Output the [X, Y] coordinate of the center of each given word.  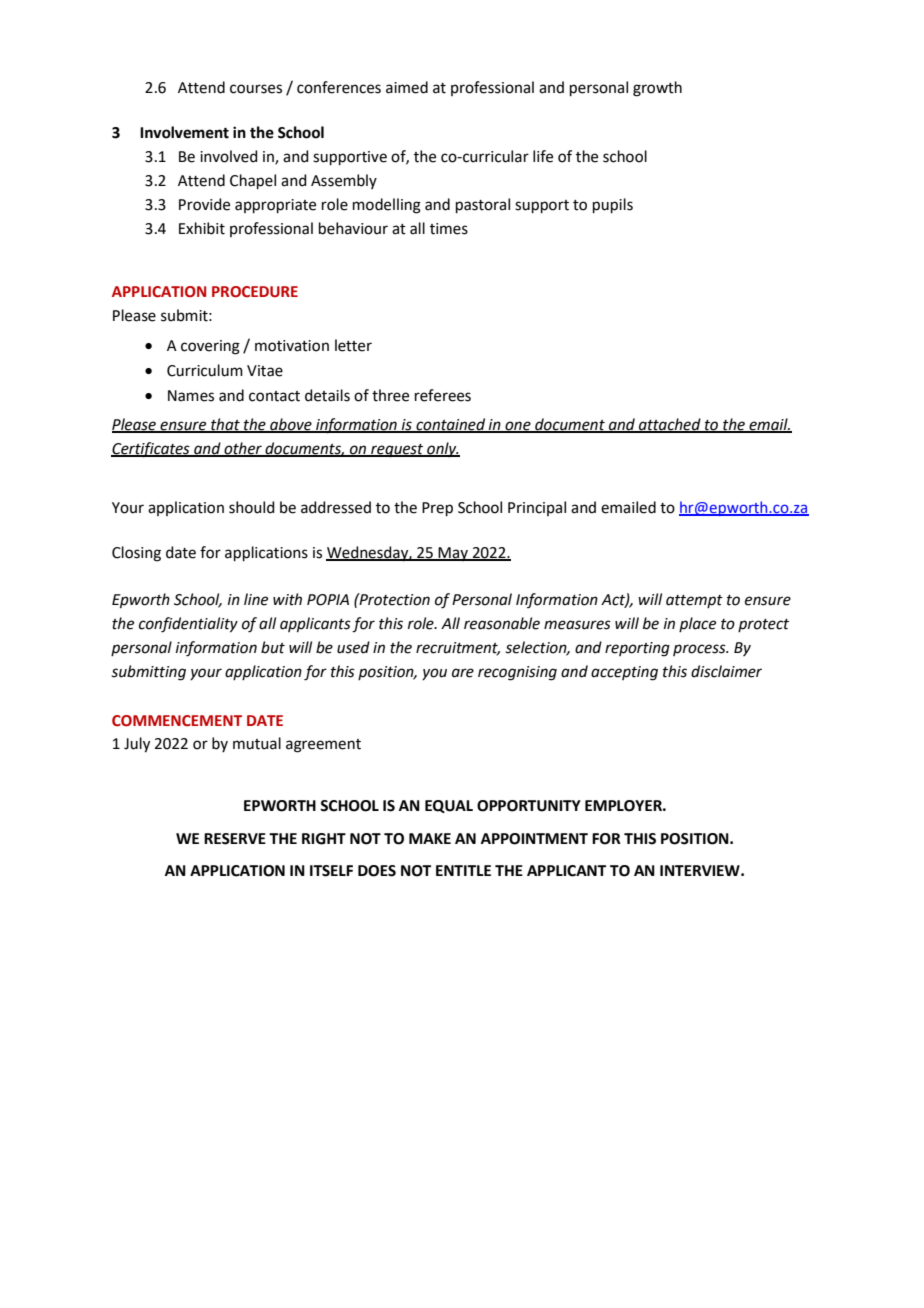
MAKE [430, 838]
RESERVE [235, 839]
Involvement [184, 132]
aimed [407, 87]
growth [657, 89]
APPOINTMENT [534, 839]
